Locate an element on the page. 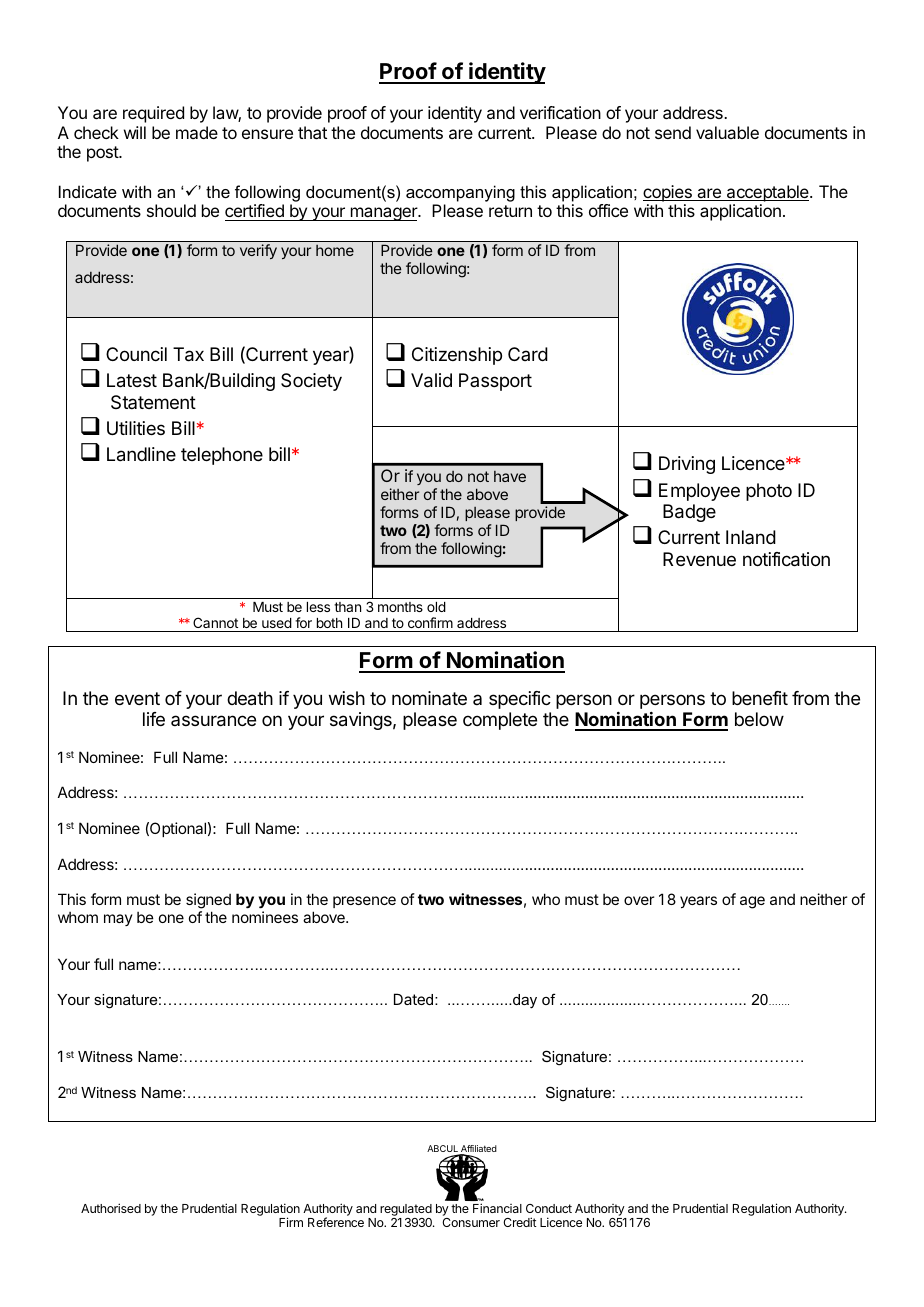 The image size is (924, 1307). valuable is located at coordinates (727, 132).
